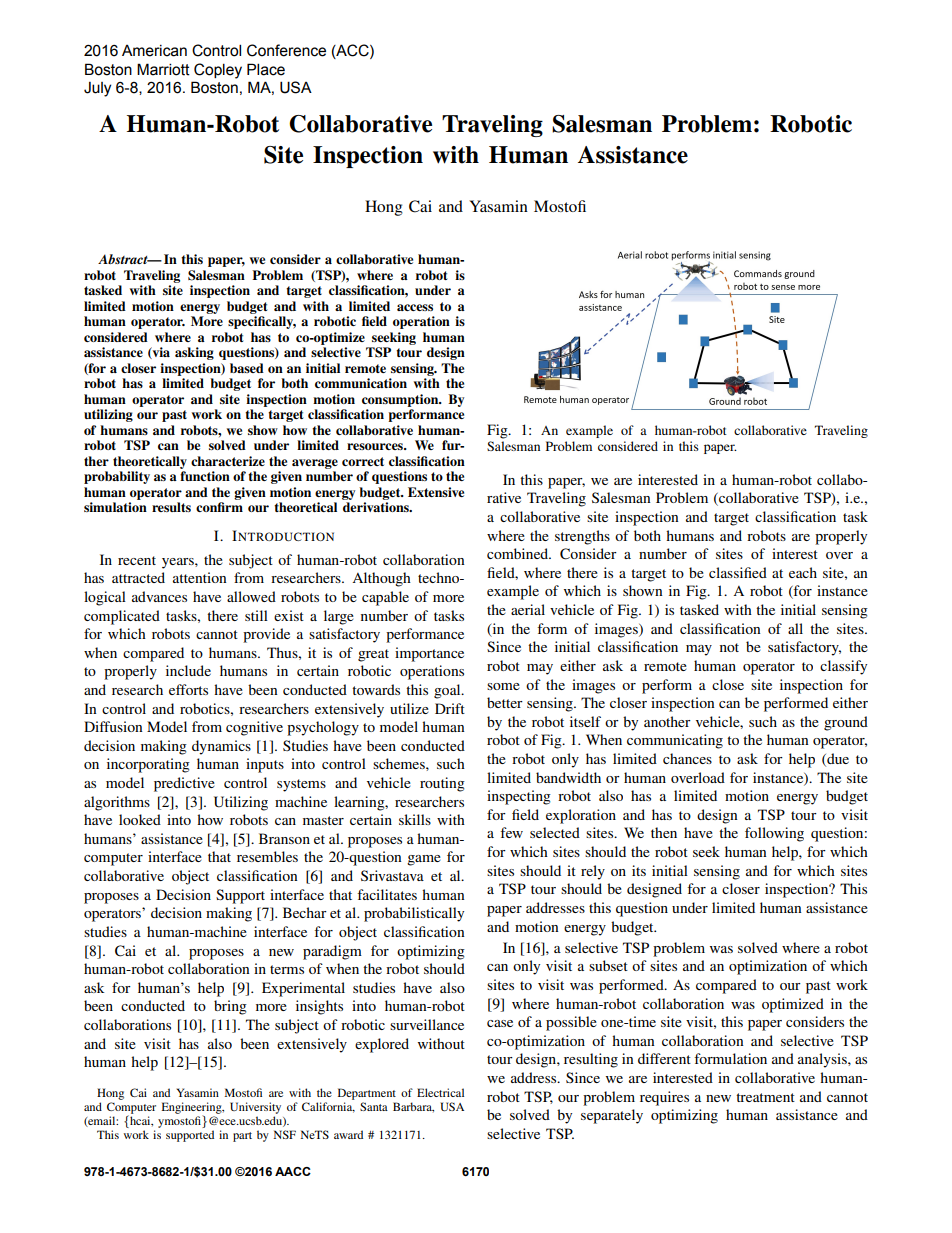  Describe the element at coordinates (140, 819) in the document. I see `looked` at that location.
